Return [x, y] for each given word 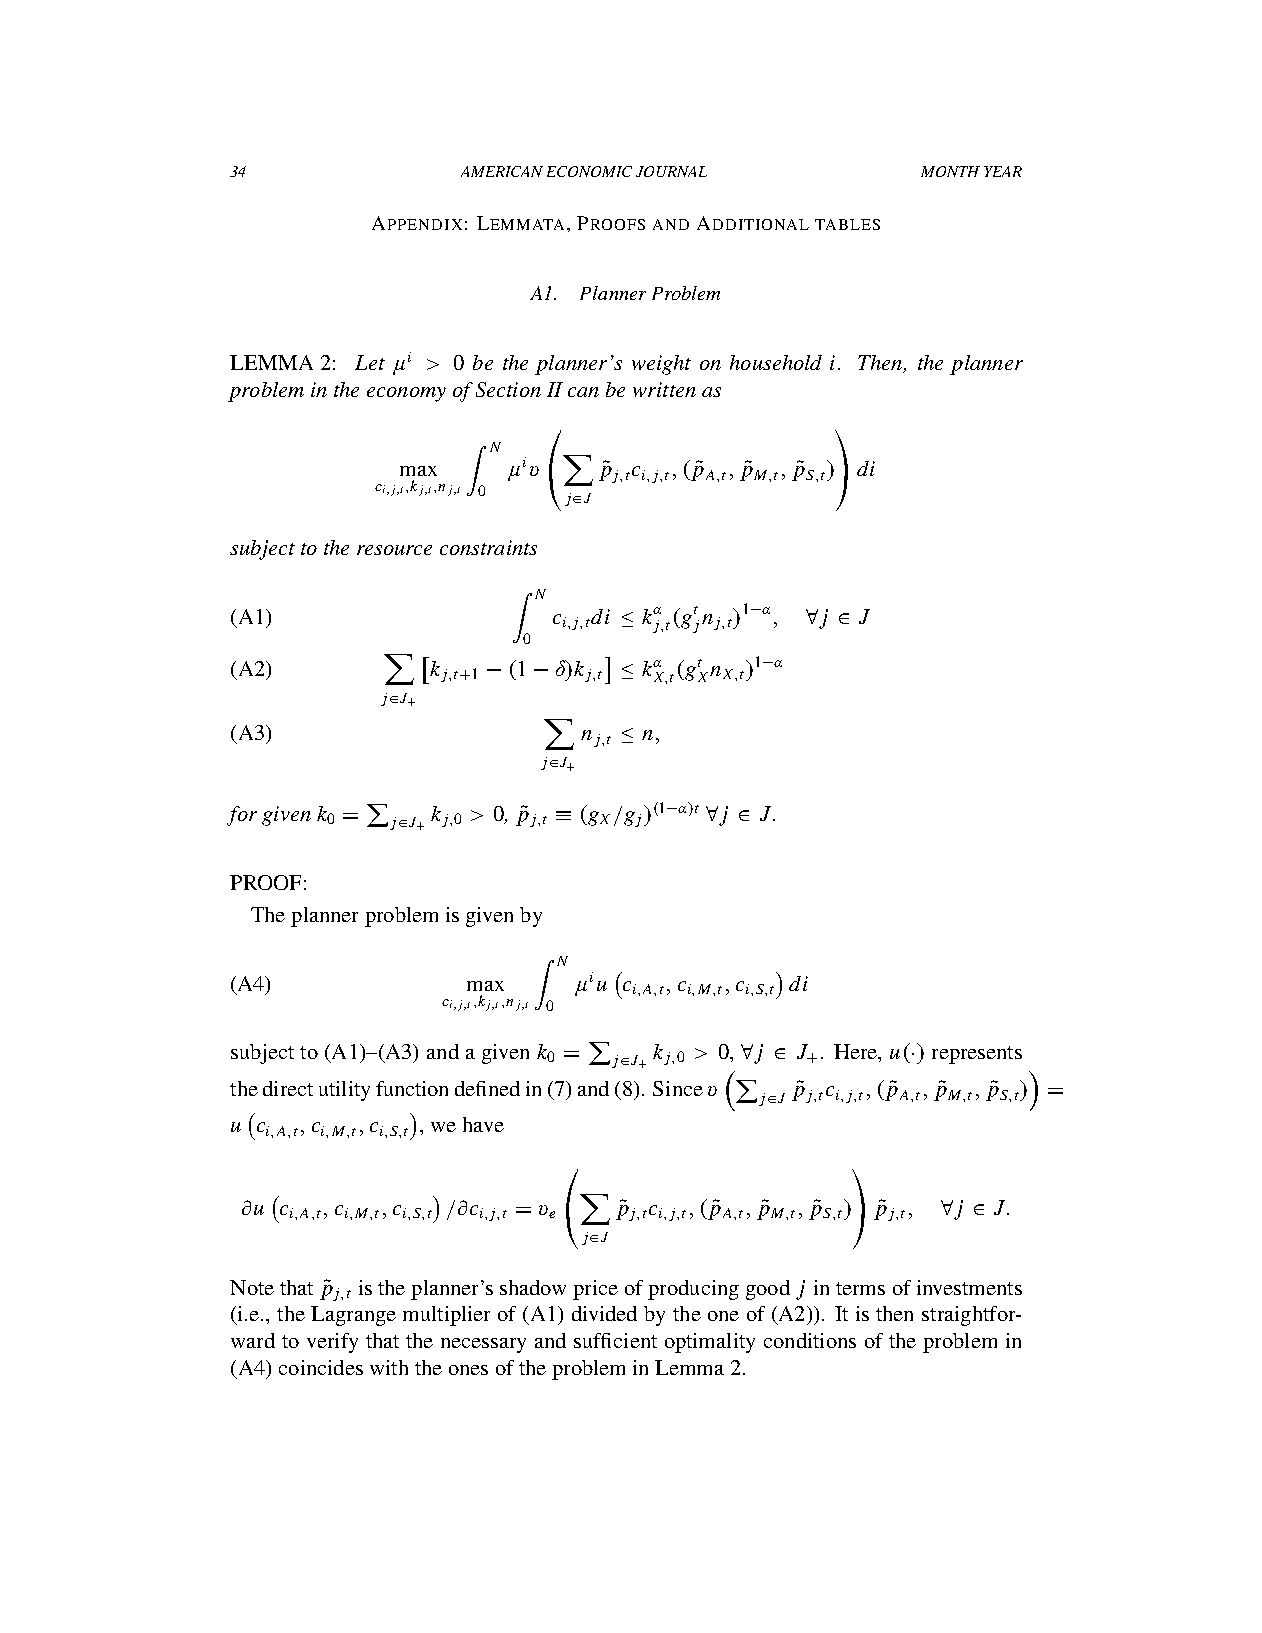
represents [977, 1055]
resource [394, 550]
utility [344, 1091]
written [664, 389]
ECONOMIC [589, 171]
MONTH [950, 171]
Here [856, 1051]
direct [288, 1088]
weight [661, 365]
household [776, 362]
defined [487, 1088]
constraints [488, 547]
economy [406, 394]
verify [332, 1343]
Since [678, 1088]
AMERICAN [502, 171]
